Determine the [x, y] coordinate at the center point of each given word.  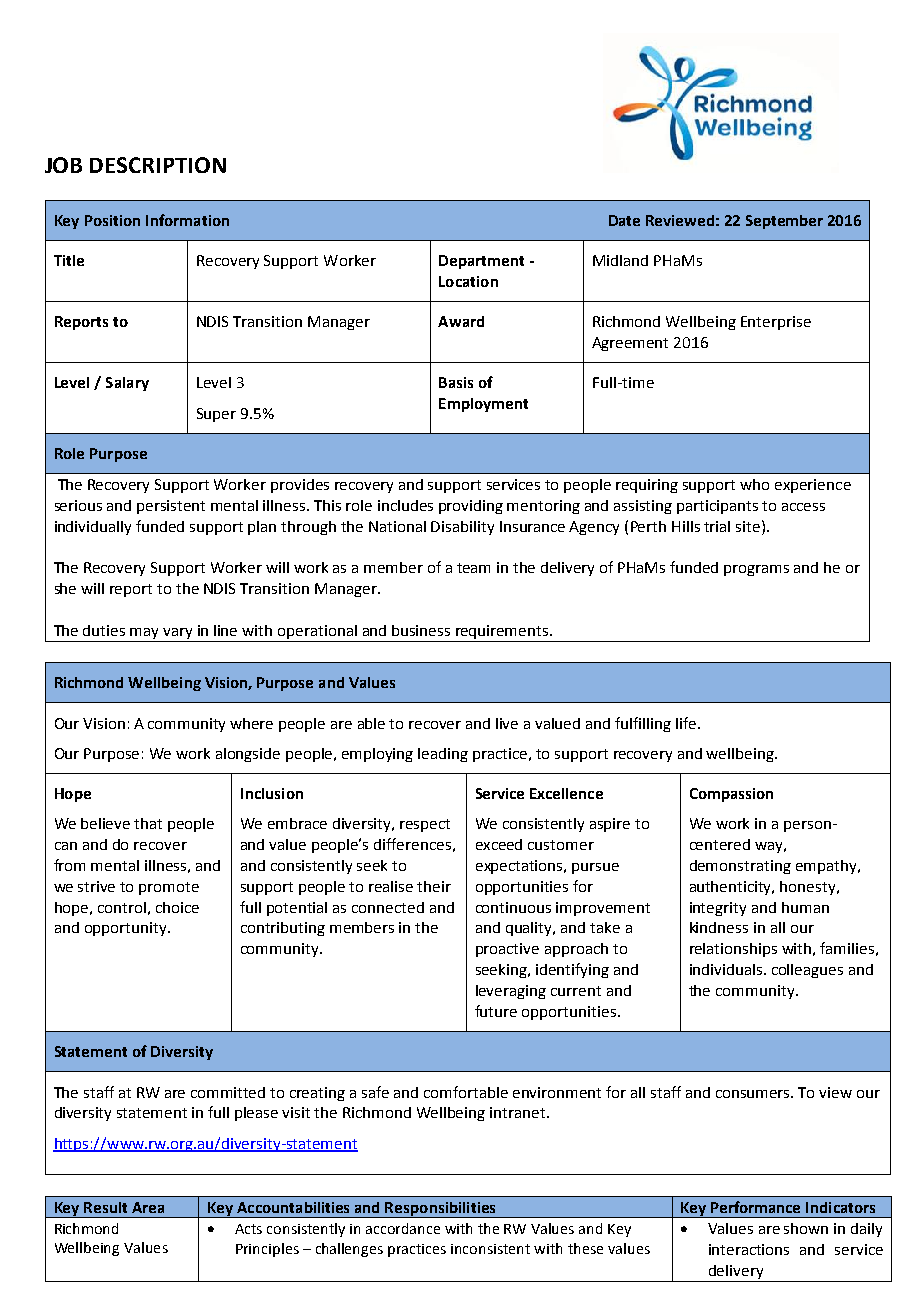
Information [187, 220]
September [784, 222]
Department [481, 262]
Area [148, 1207]
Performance [755, 1207]
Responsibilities [441, 1210]
